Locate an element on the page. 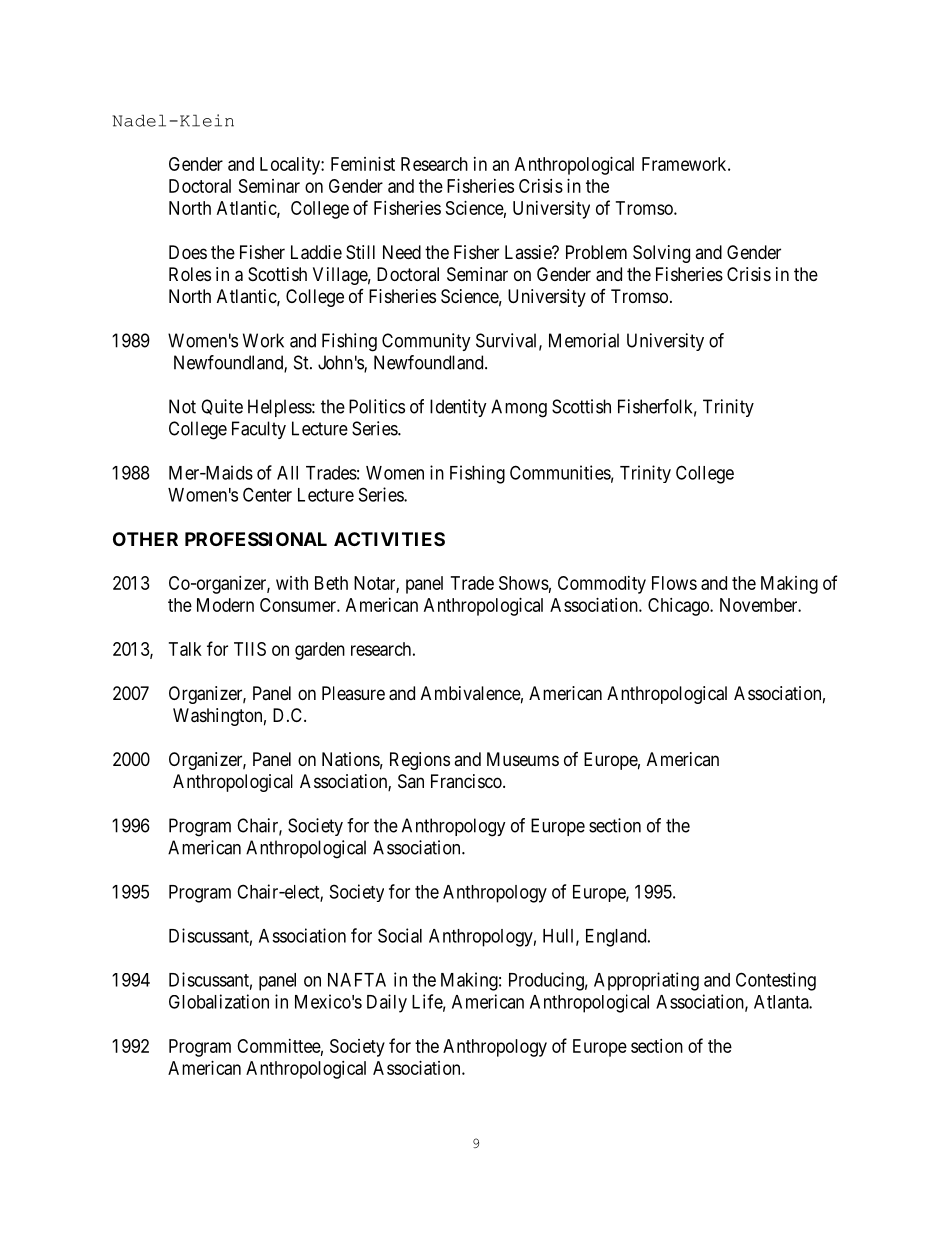 The width and height of the image is (952, 1233). Globalization is located at coordinates (219, 1001).
